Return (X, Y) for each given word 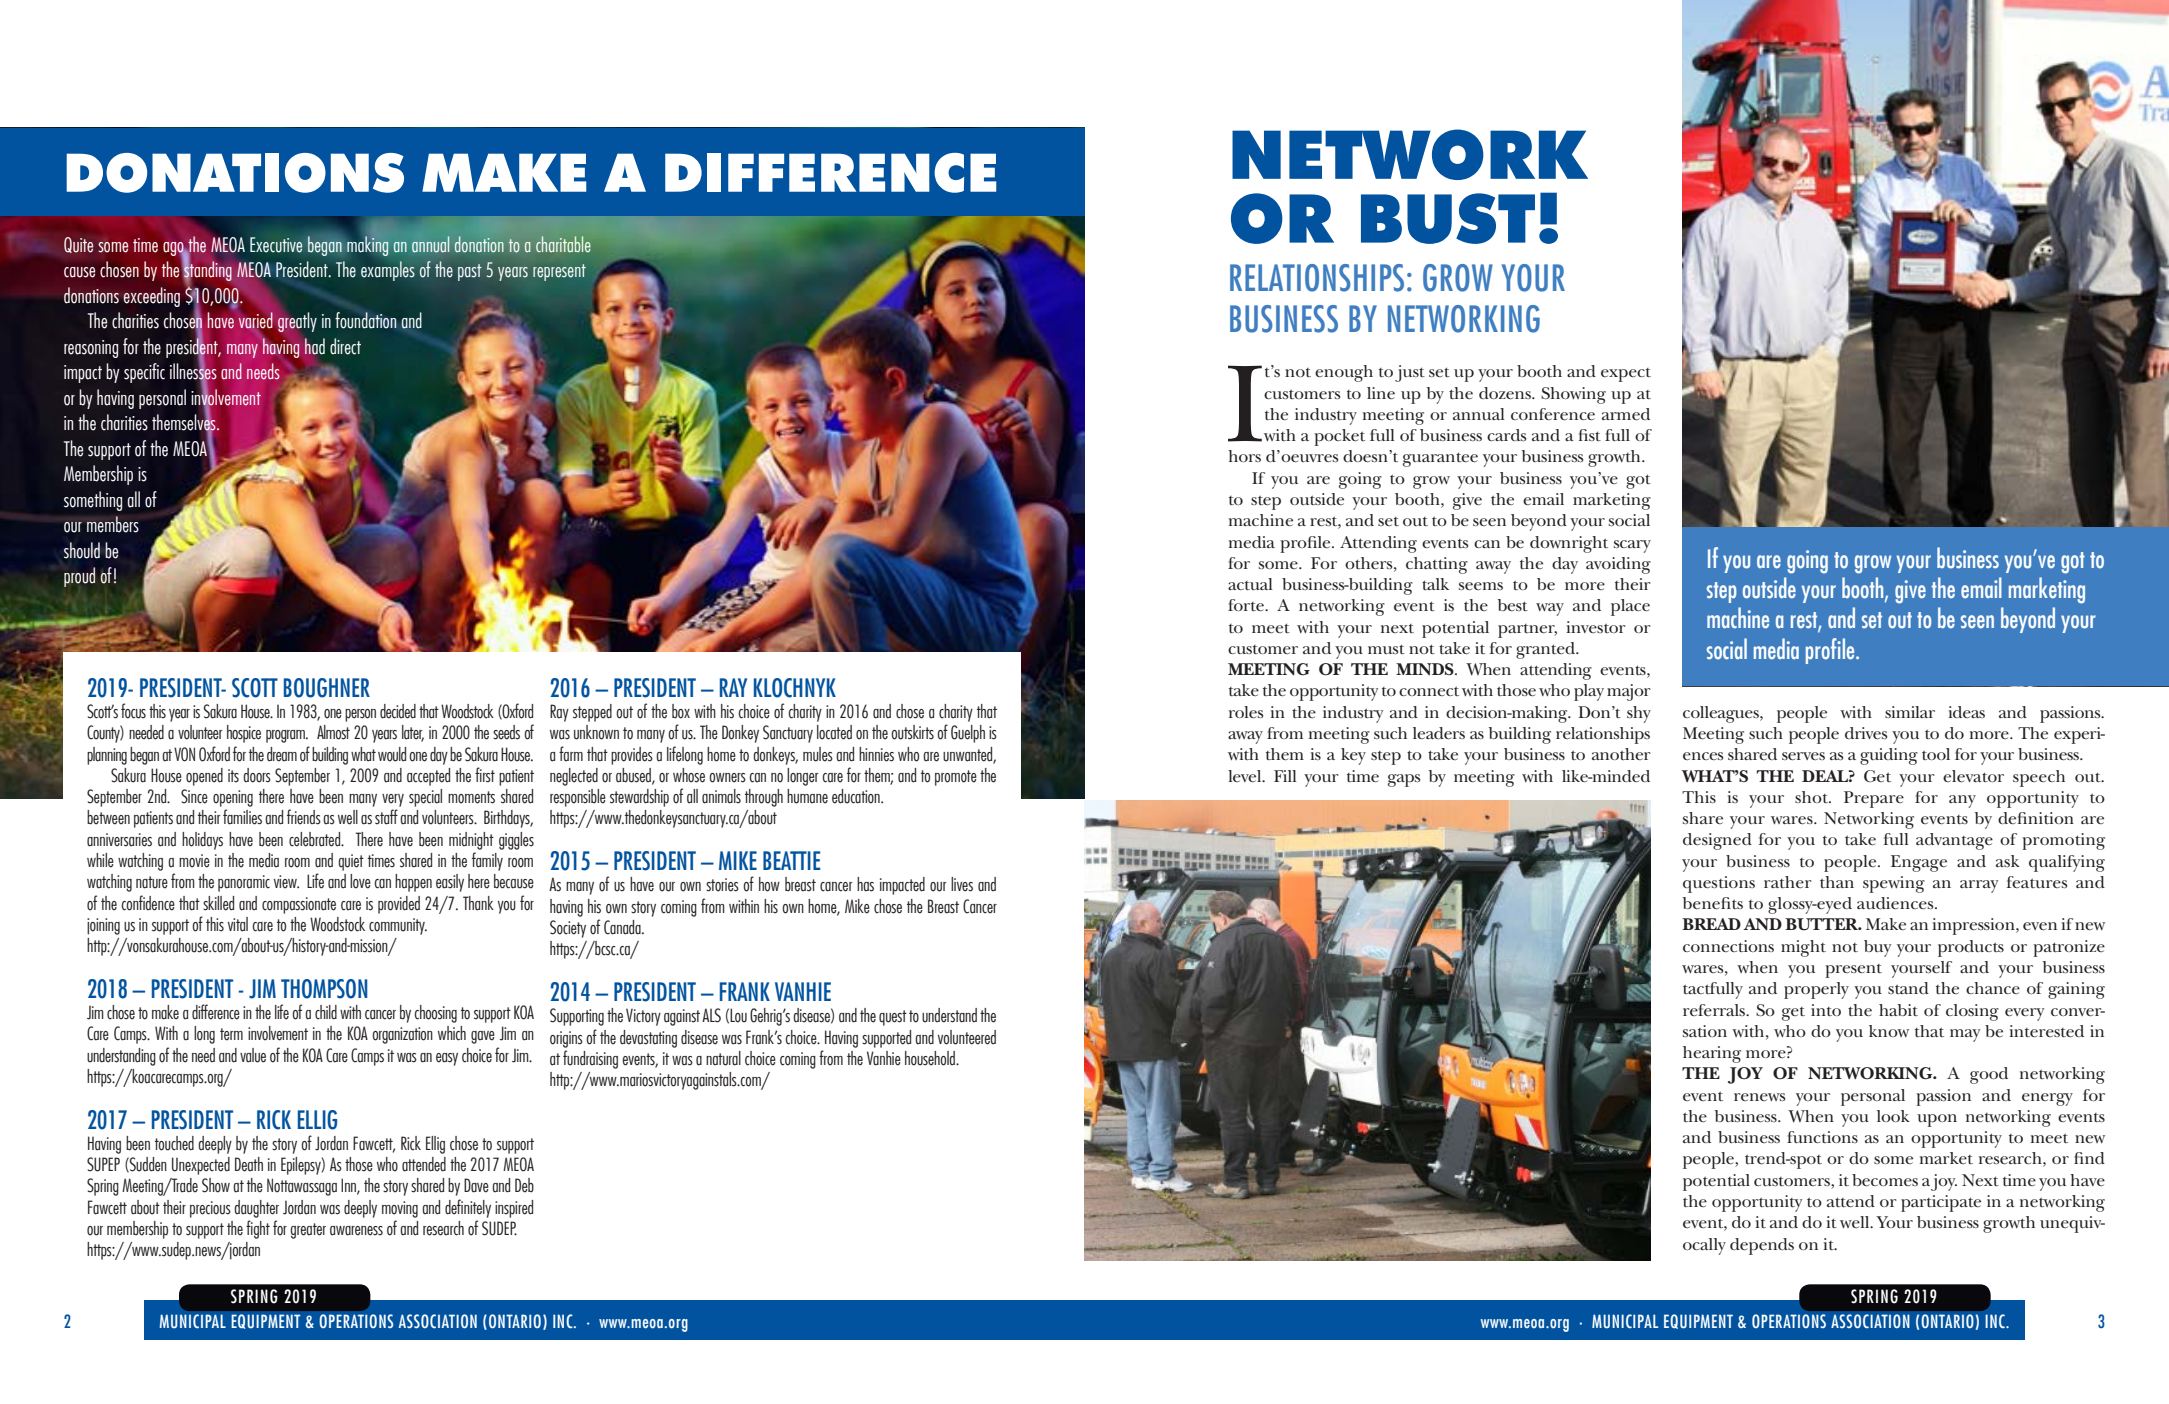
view (286, 882)
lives (962, 884)
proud (79, 577)
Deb (524, 1185)
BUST (1448, 218)
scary (1632, 546)
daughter (256, 1209)
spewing (1894, 884)
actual (1250, 584)
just (1410, 373)
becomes (1885, 1180)
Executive (276, 245)
